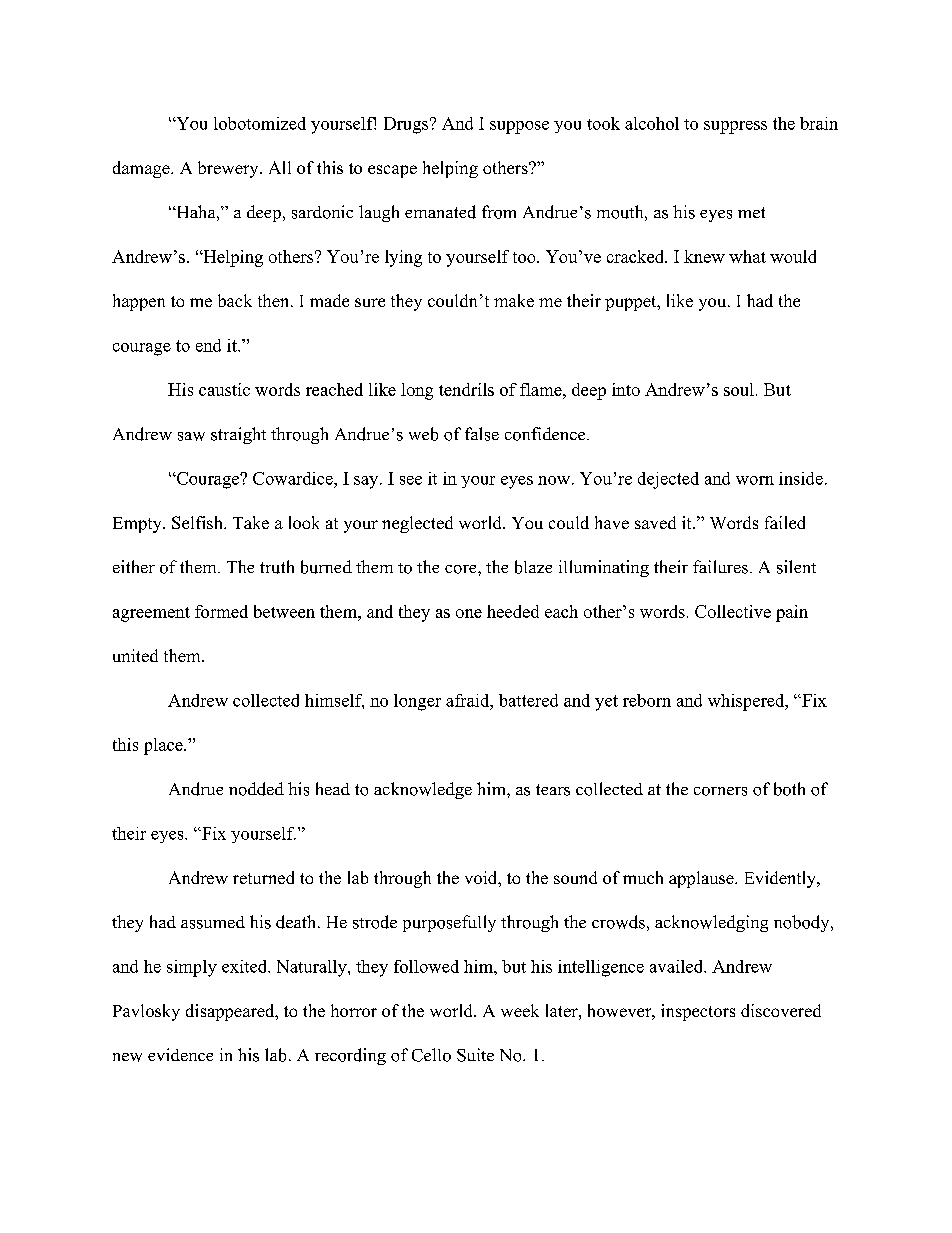  Describe the element at coordinates (462, 569) in the screenshot. I see `core` at that location.
